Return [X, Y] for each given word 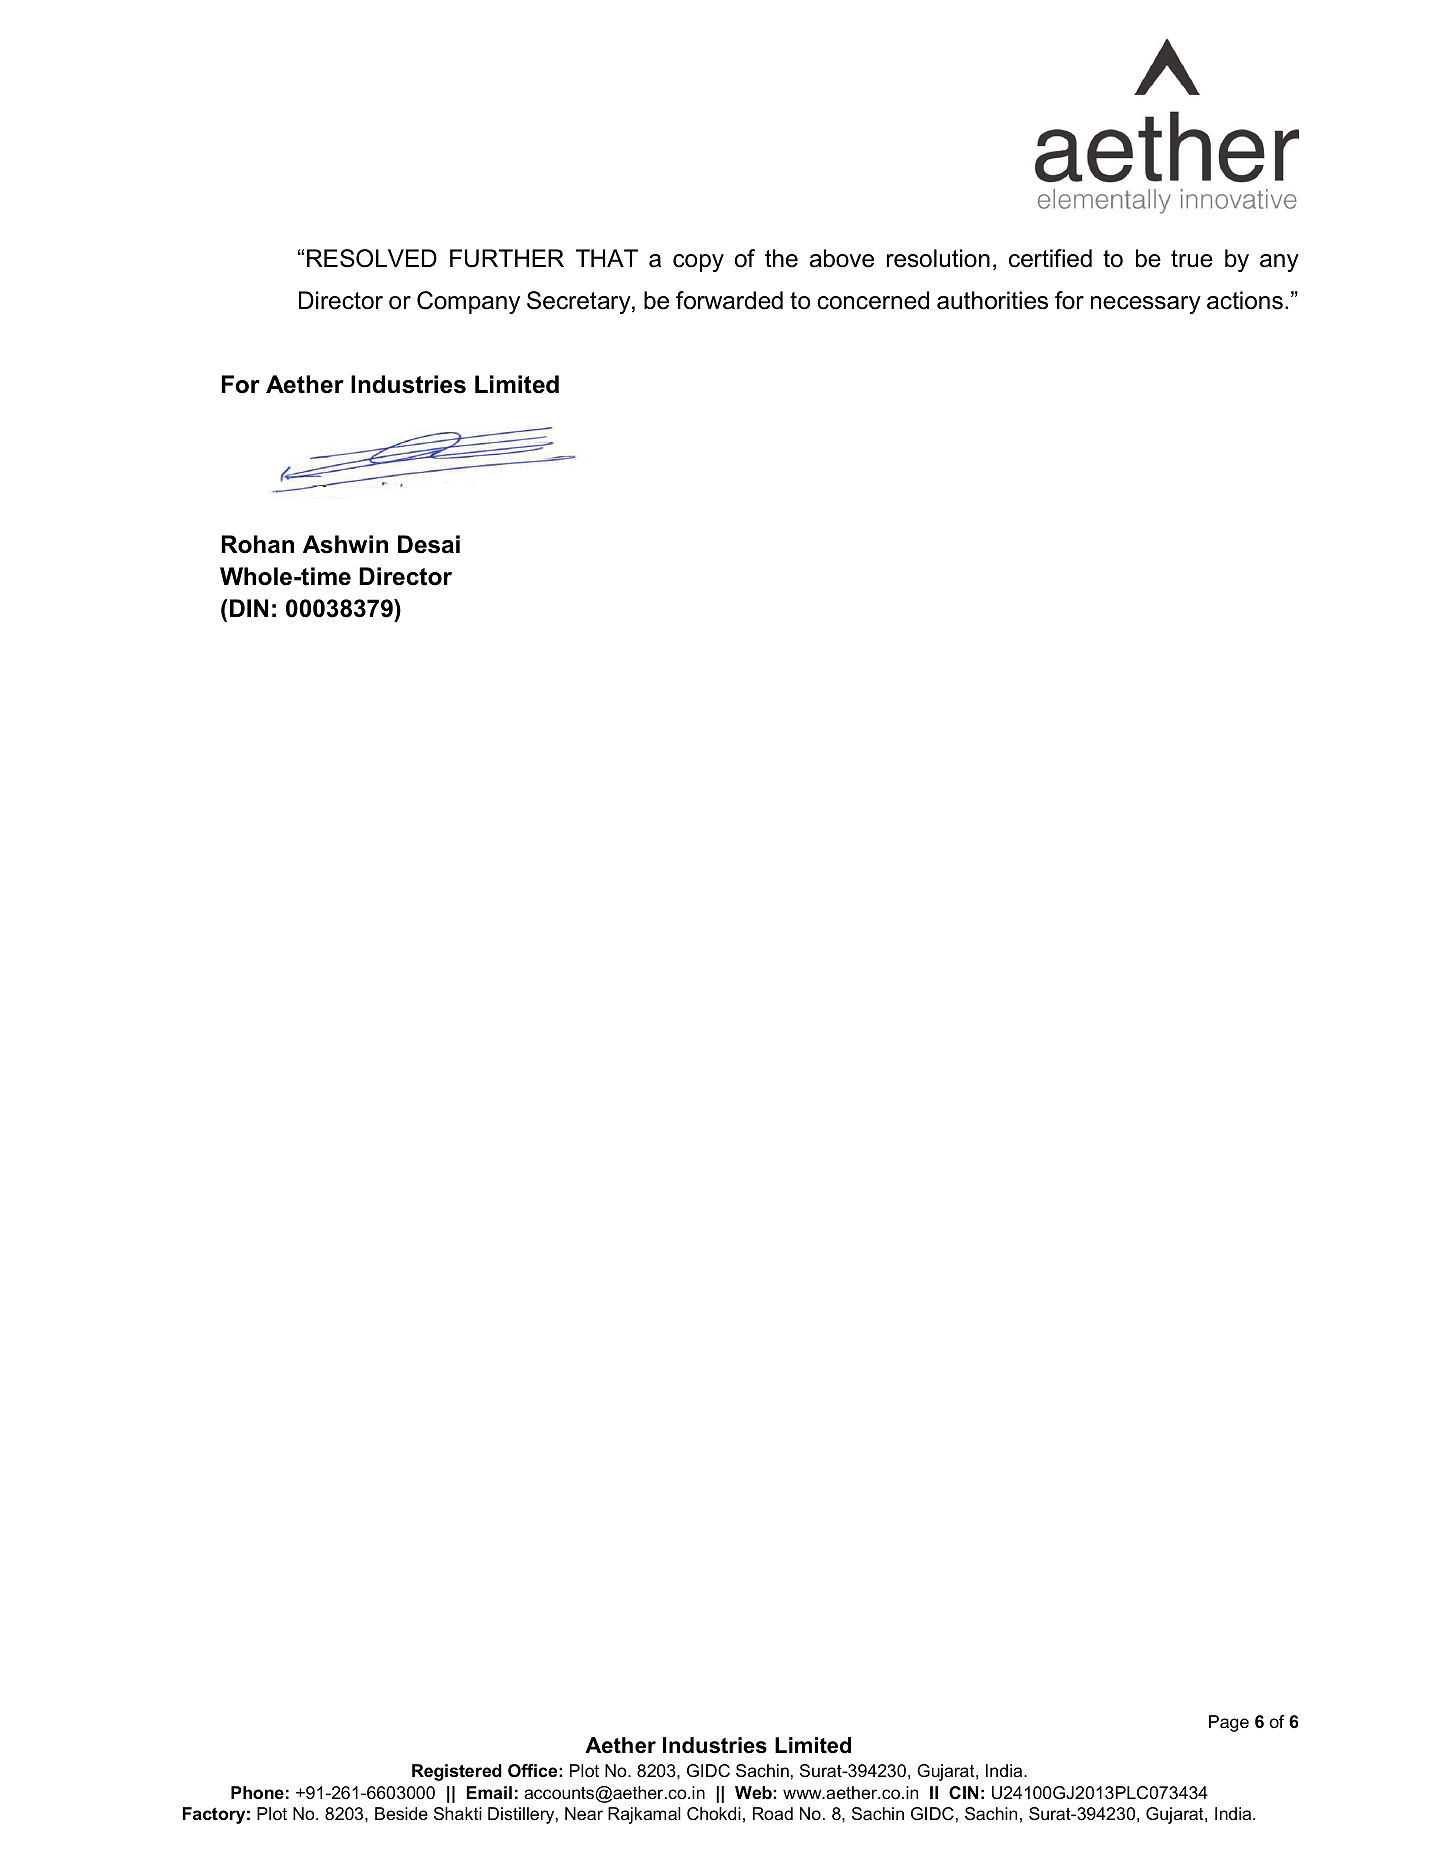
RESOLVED [372, 258]
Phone [257, 1792]
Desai [429, 544]
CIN [963, 1793]
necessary [1146, 305]
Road [773, 1813]
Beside [401, 1813]
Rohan [257, 544]
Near [584, 1814]
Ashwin [345, 544]
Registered [457, 1772]
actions [1245, 300]
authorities [992, 300]
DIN [249, 608]
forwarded [729, 300]
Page [1229, 1723]
